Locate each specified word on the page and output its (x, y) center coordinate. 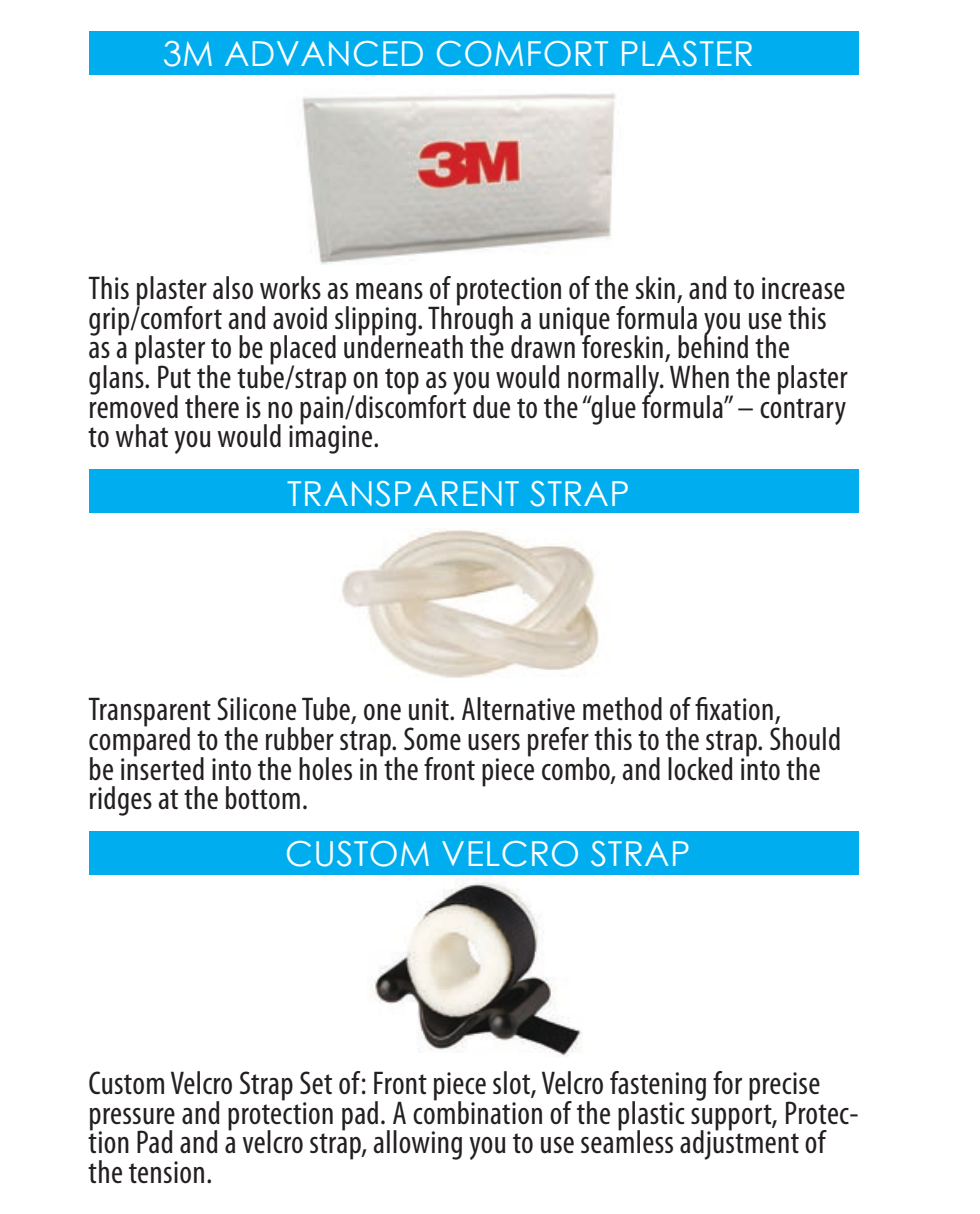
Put (174, 377)
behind (713, 346)
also (233, 288)
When (699, 376)
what (141, 436)
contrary (803, 411)
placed (303, 351)
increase (803, 288)
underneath (403, 346)
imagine (332, 438)
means (389, 291)
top (402, 381)
